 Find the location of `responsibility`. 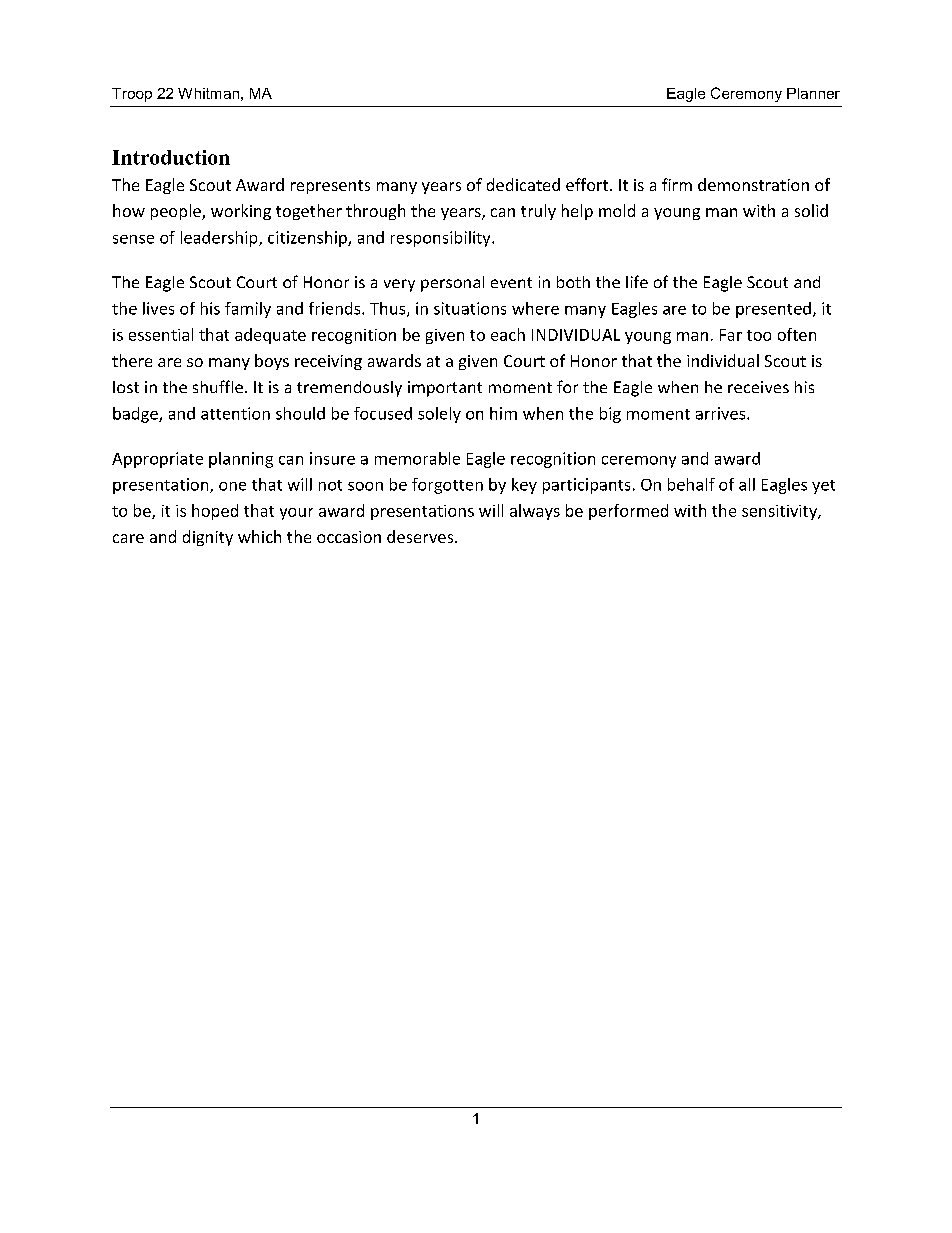

responsibility is located at coordinates (442, 239).
